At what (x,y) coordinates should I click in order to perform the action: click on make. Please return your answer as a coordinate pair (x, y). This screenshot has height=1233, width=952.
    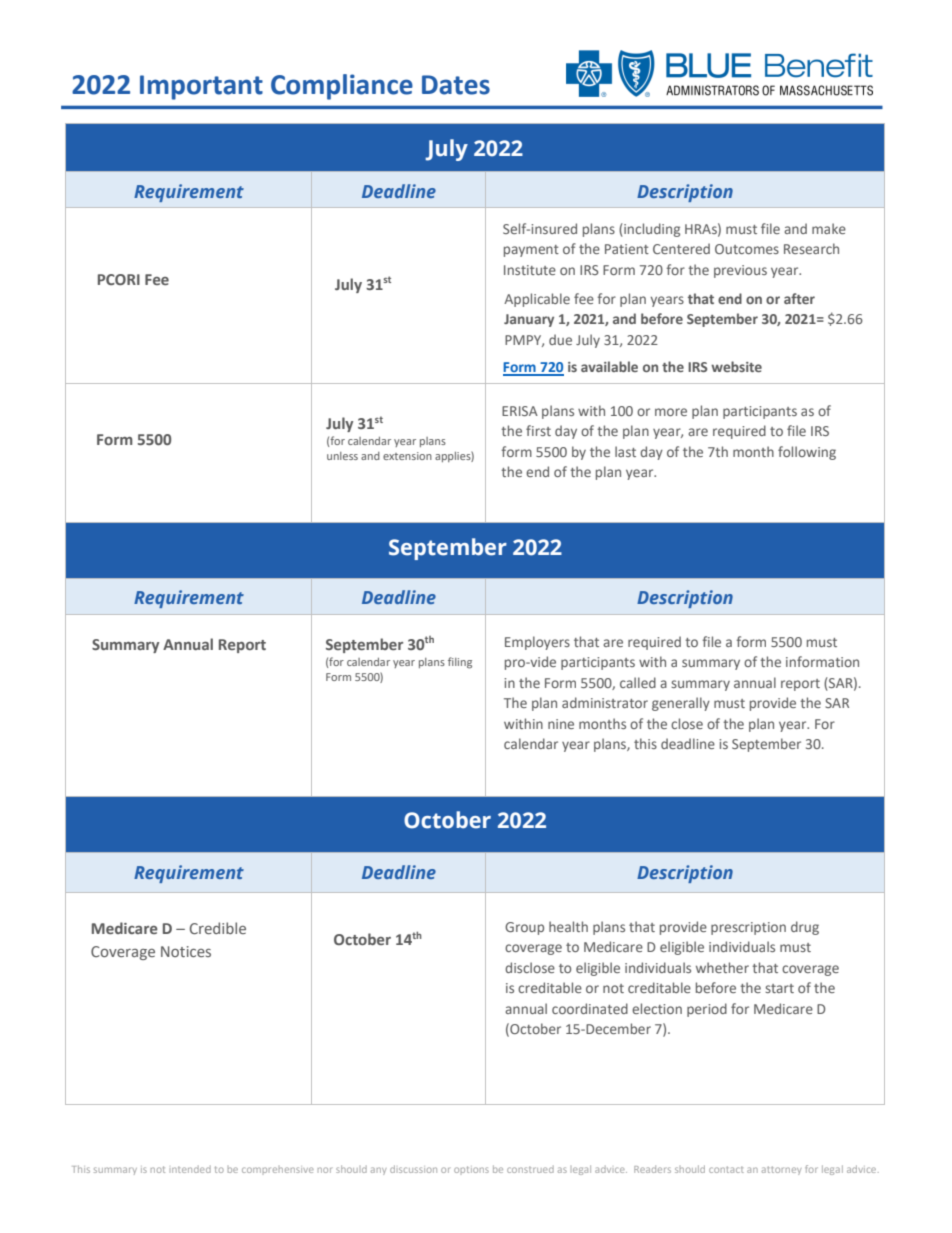
    Looking at the image, I should click on (829, 228).
